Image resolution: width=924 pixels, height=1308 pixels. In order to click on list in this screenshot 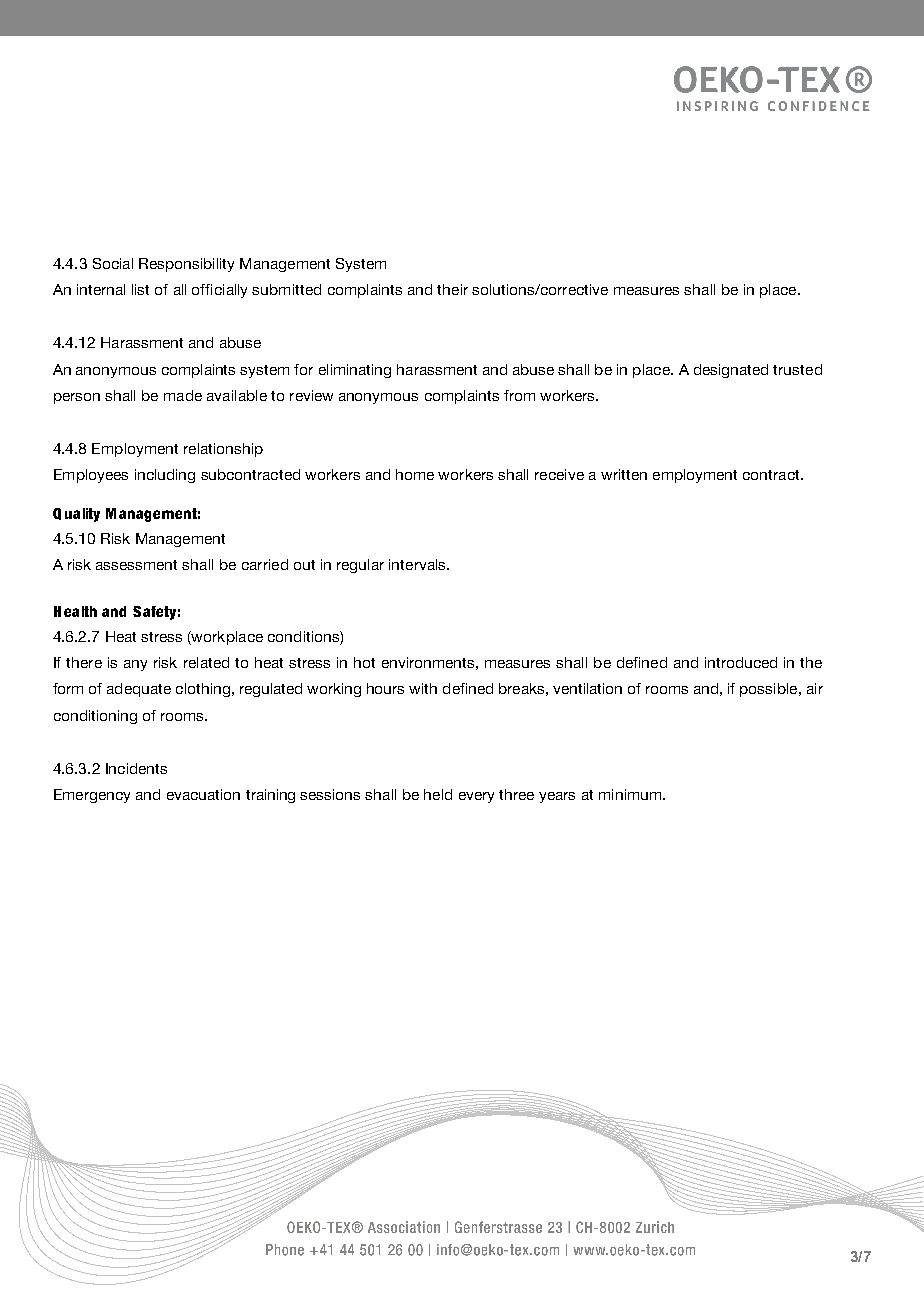, I will do `click(140, 289)`.
